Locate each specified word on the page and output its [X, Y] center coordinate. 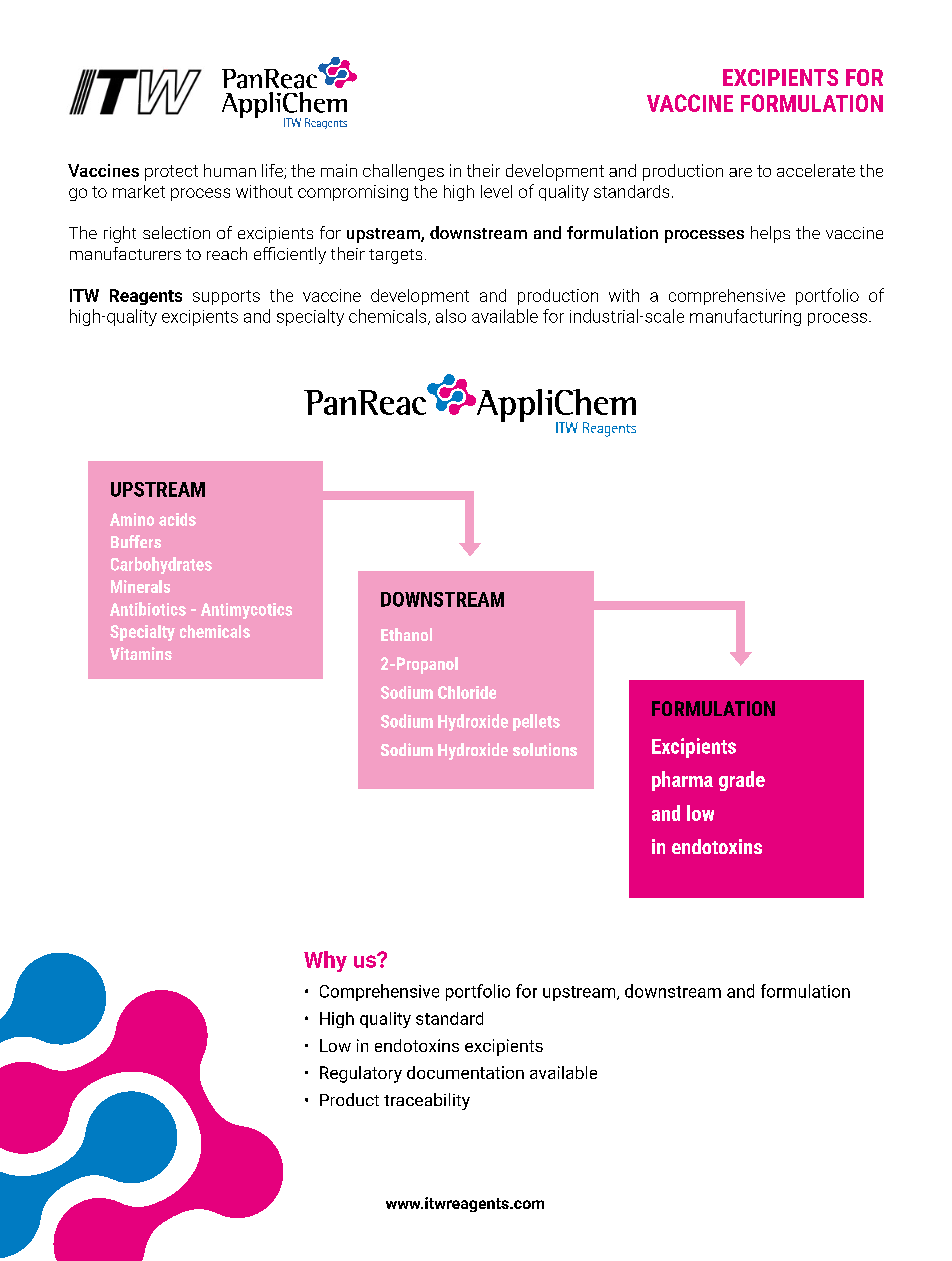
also [451, 316]
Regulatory [361, 1074]
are [740, 172]
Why [325, 961]
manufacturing [745, 317]
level [496, 191]
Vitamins [141, 653]
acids [177, 519]
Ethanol [406, 634]
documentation [465, 1072]
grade [742, 781]
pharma [682, 781]
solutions [545, 749]
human [230, 170]
